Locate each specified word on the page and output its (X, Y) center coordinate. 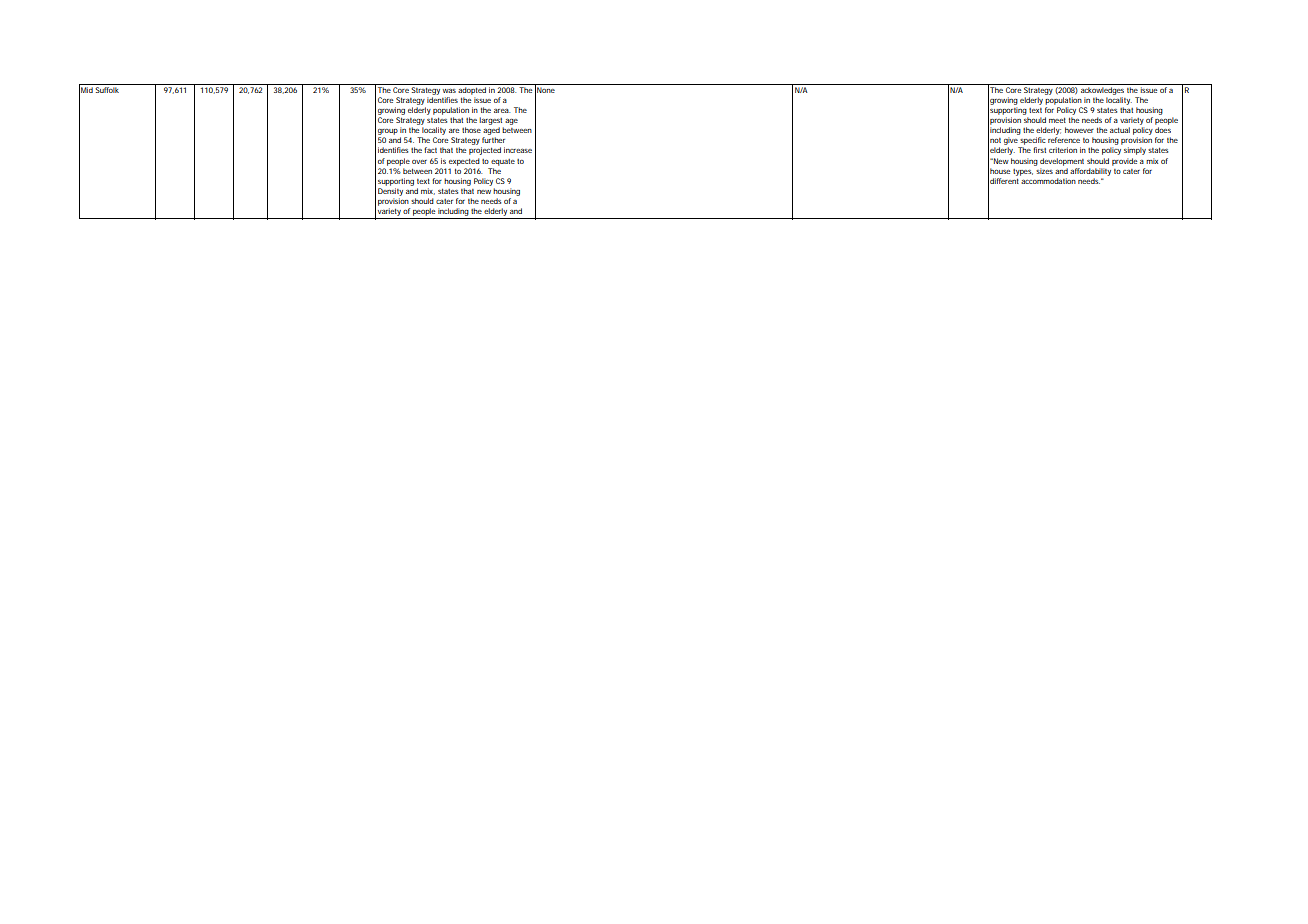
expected (464, 162)
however (1079, 130)
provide (1125, 162)
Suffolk (107, 90)
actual (1120, 130)
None (546, 90)
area (502, 111)
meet (1057, 120)
